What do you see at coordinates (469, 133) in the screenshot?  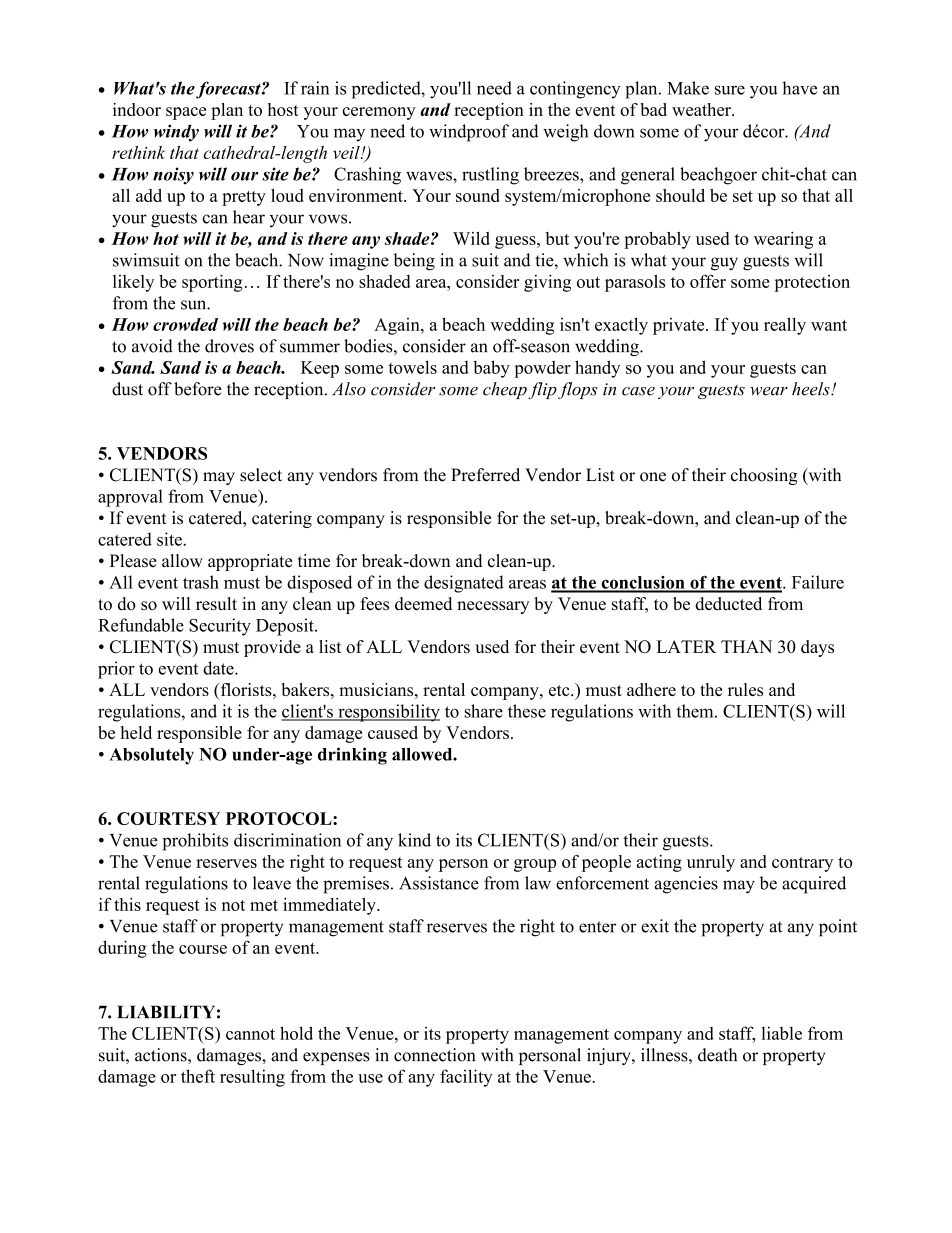 I see `windproof` at bounding box center [469, 133].
